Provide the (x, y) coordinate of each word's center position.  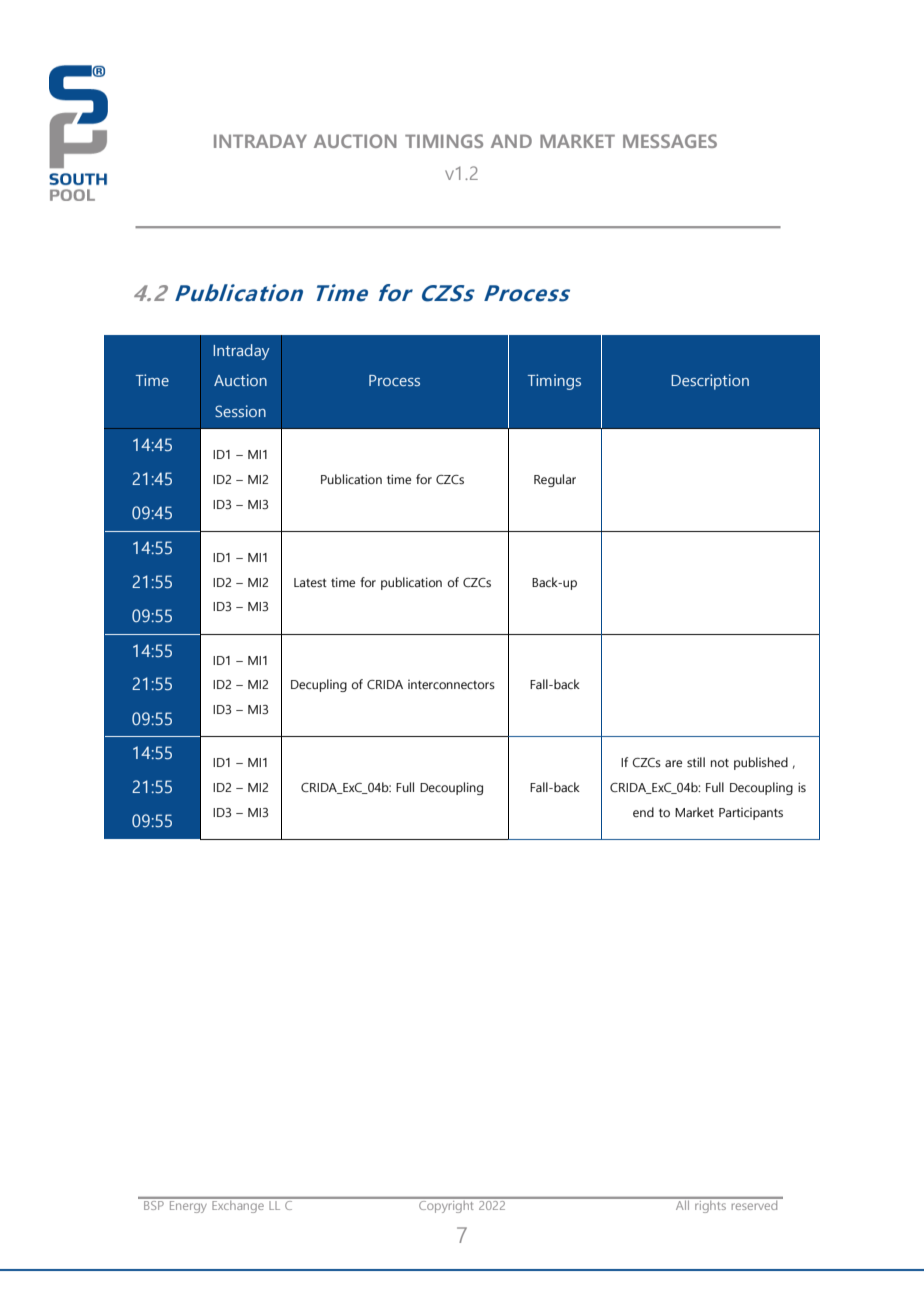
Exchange (238, 1205)
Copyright (446, 1205)
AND (511, 141)
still (696, 762)
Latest (310, 582)
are (673, 763)
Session (240, 411)
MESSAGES (670, 141)
